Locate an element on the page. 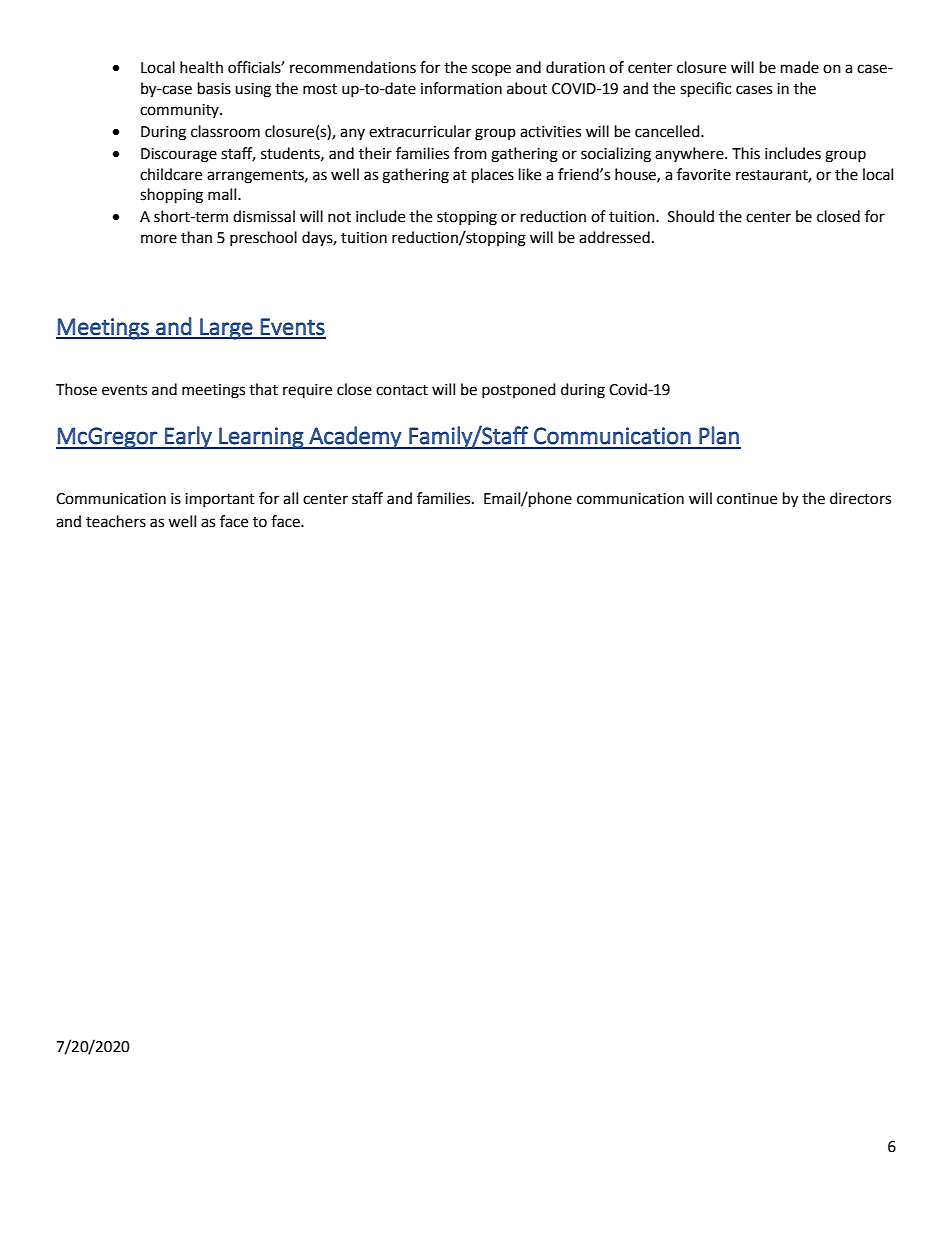 This image has height=1233, width=952. made is located at coordinates (800, 67).
